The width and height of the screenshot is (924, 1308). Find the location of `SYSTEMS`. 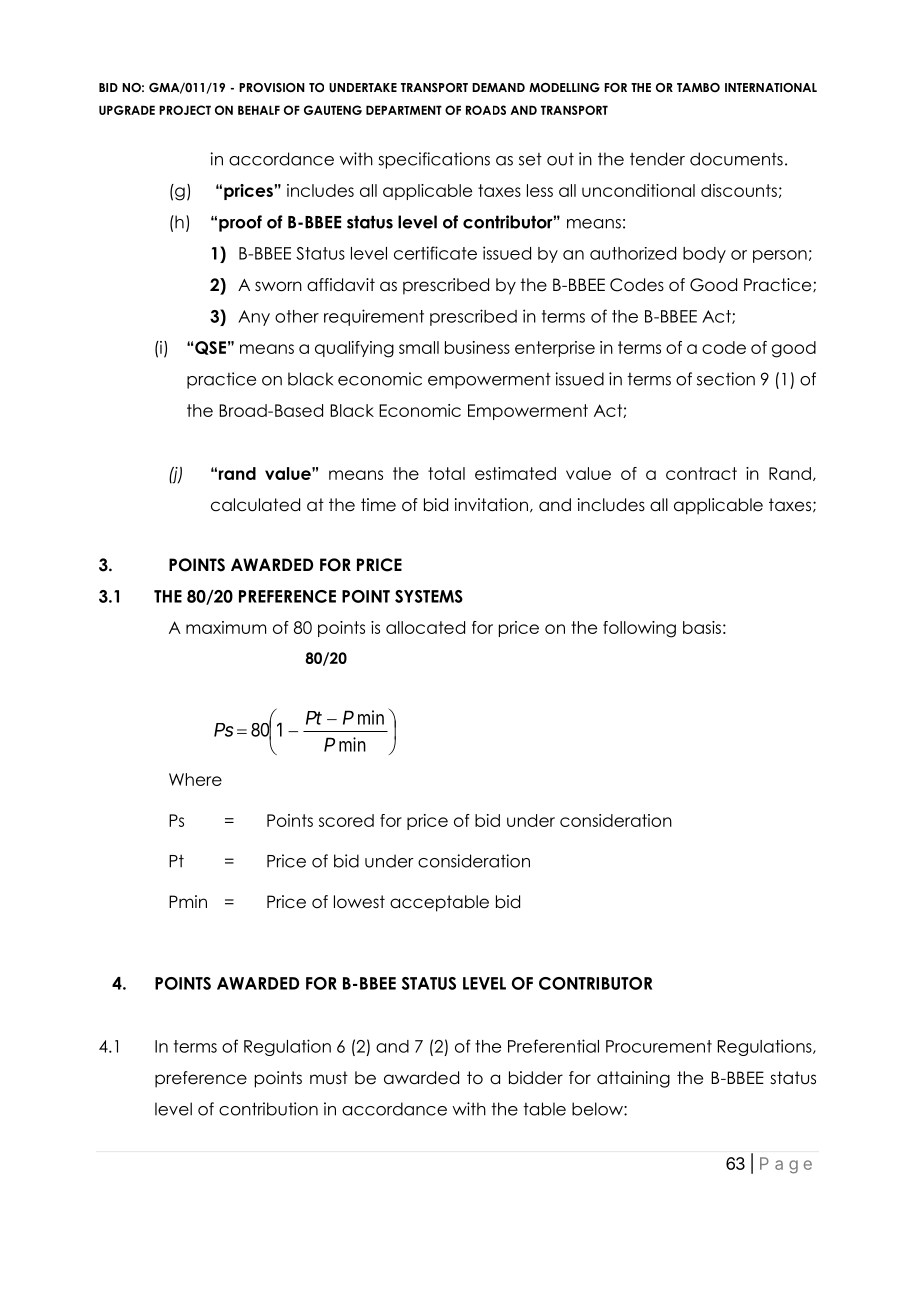

SYSTEMS is located at coordinates (429, 596).
